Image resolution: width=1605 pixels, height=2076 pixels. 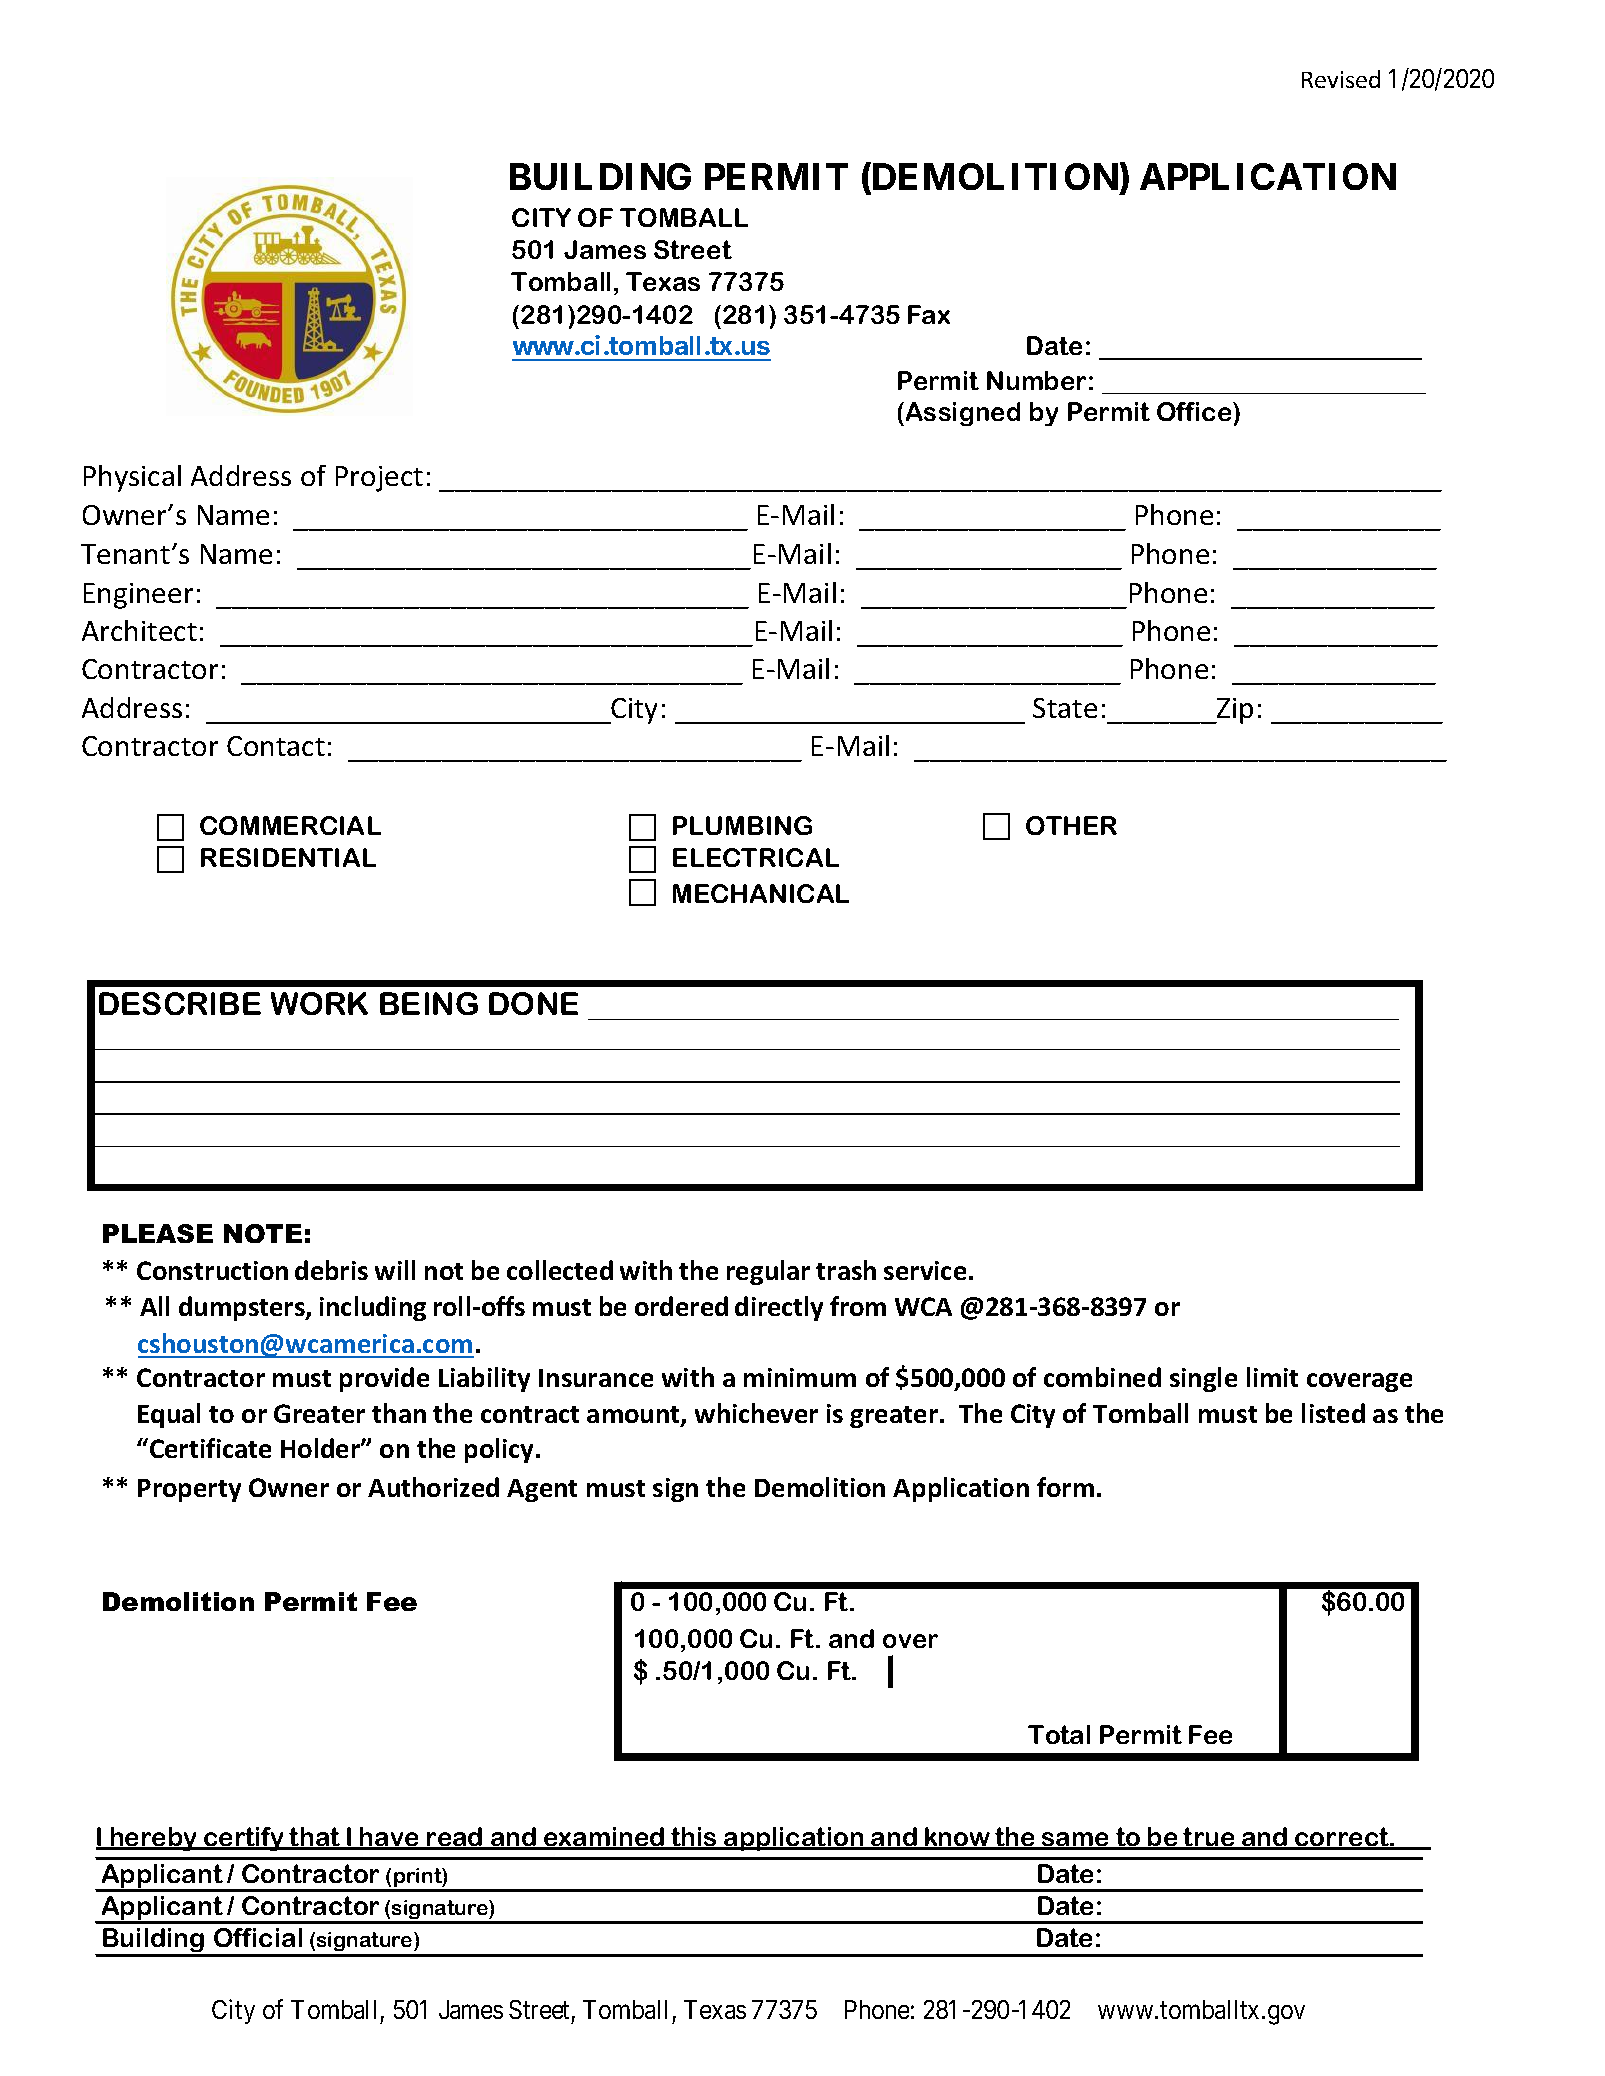 I want to click on single, so click(x=1203, y=1379).
